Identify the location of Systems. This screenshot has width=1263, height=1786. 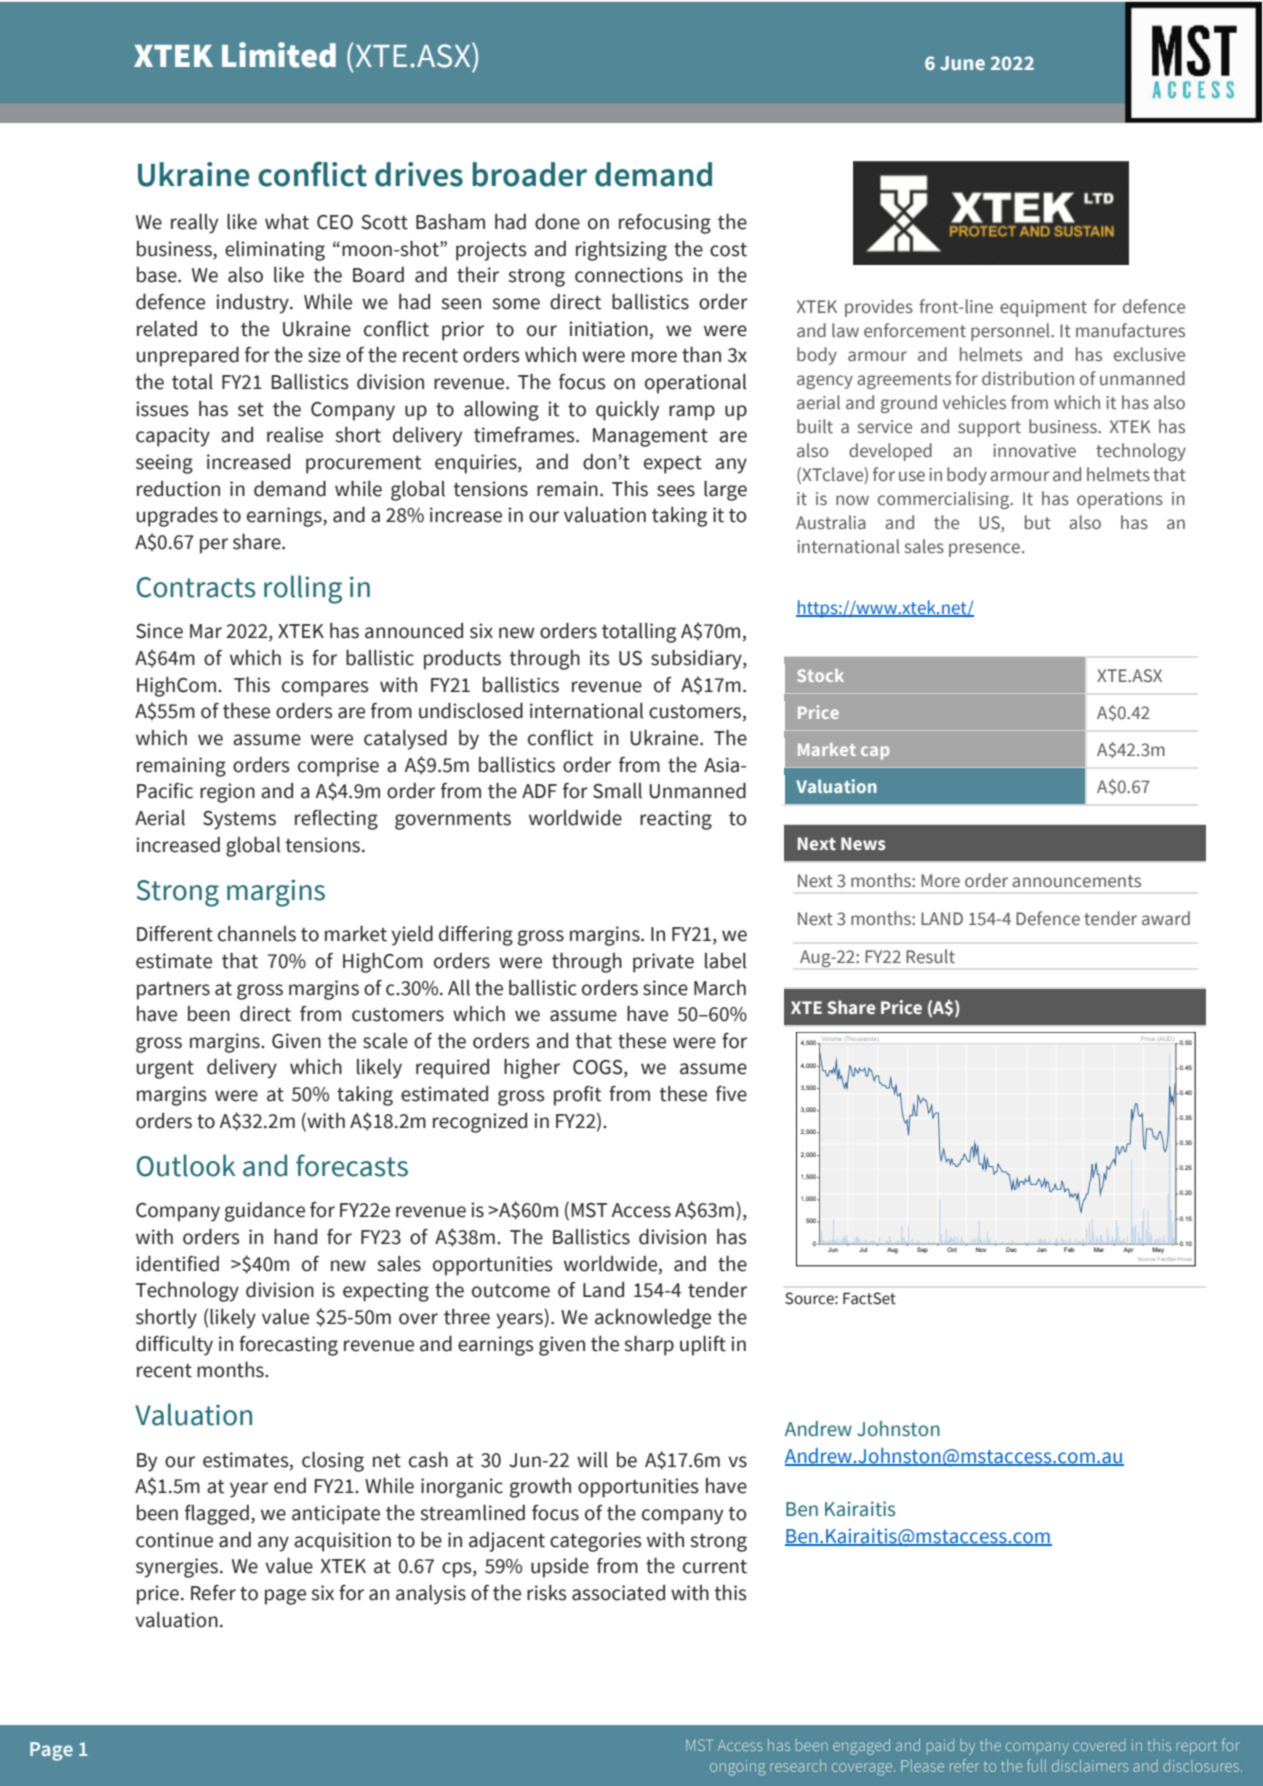
(239, 820).
